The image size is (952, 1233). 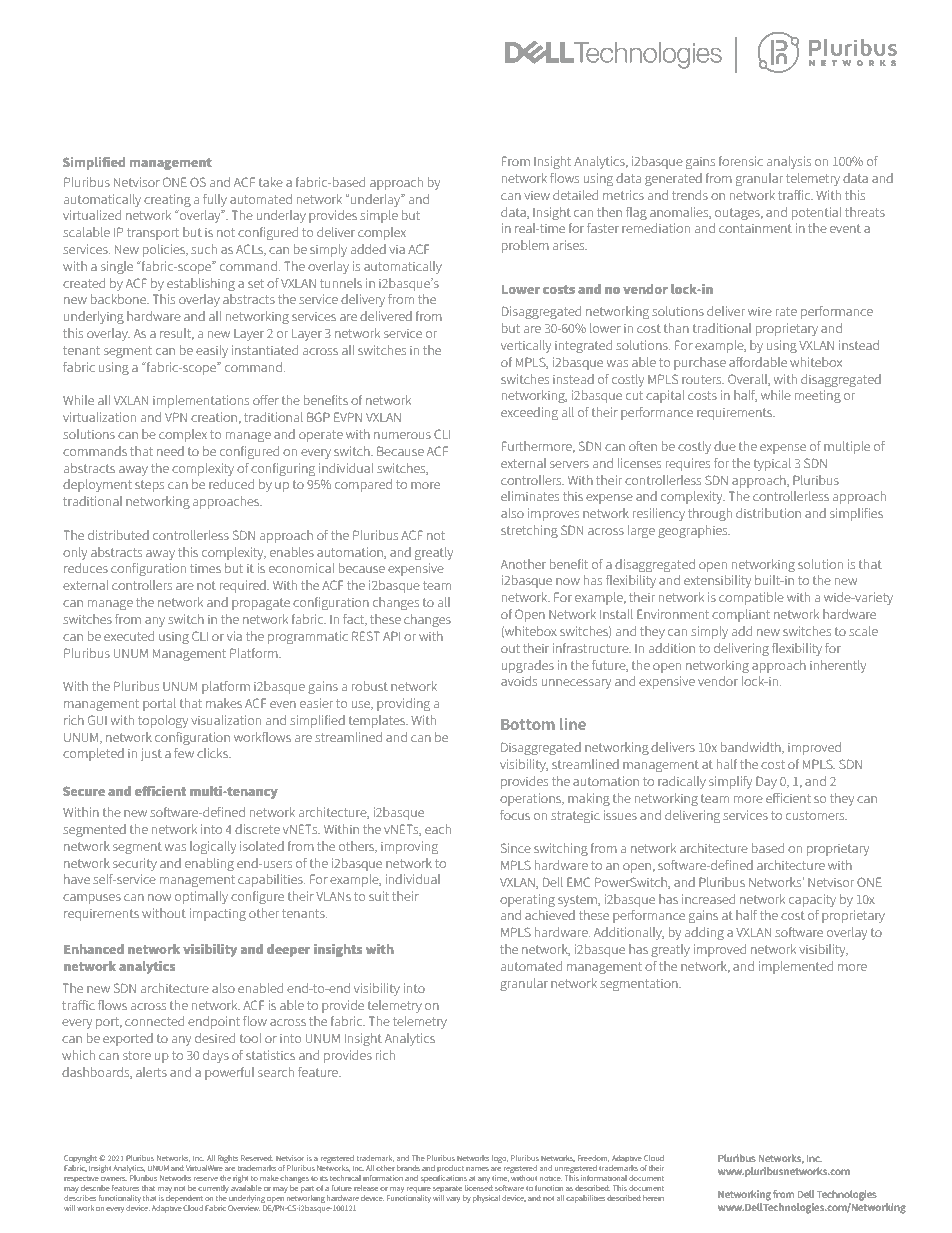 What do you see at coordinates (653, 1198) in the screenshot?
I see `herein` at bounding box center [653, 1198].
